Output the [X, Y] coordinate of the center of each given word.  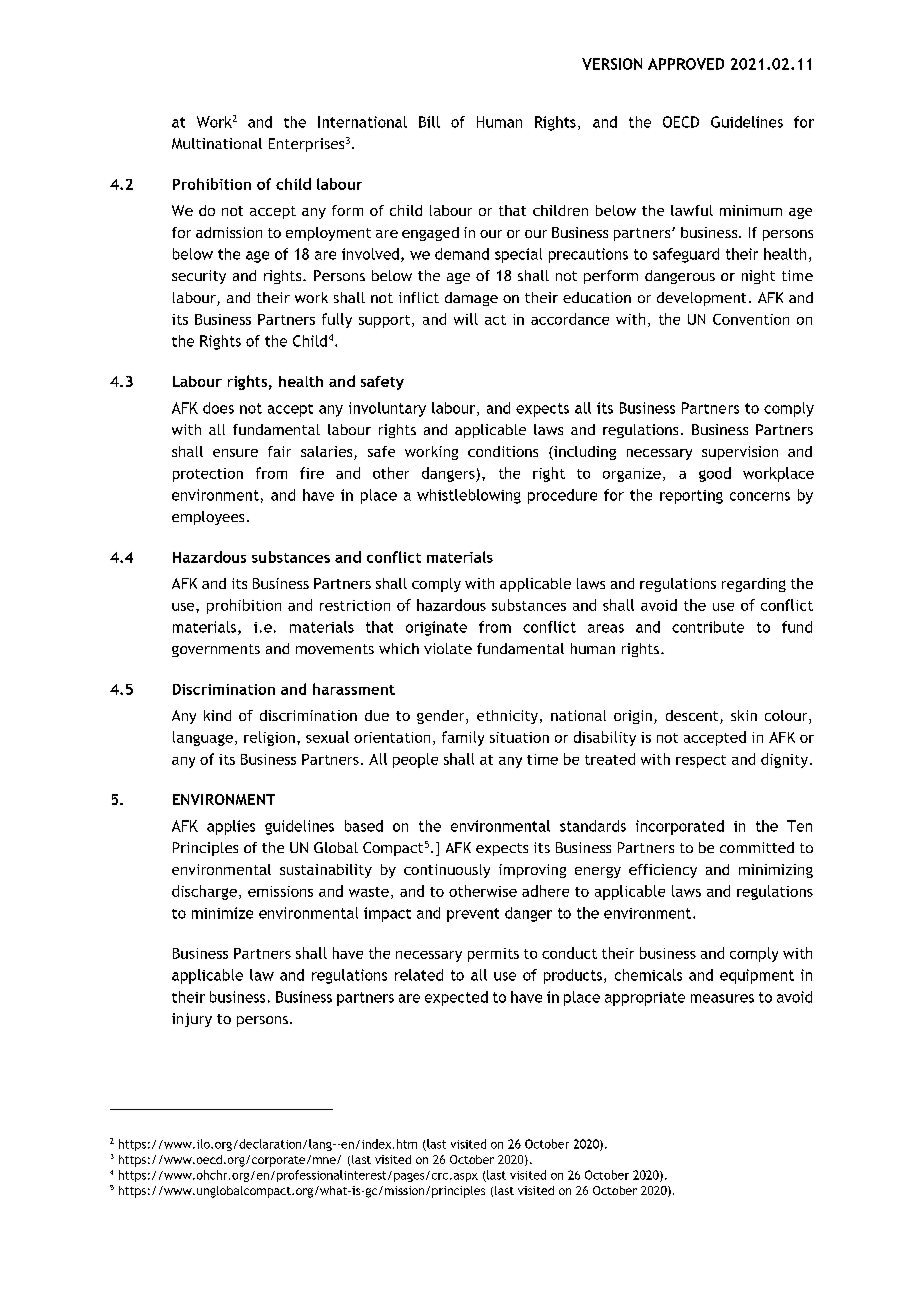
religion [269, 738]
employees [208, 518]
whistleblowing [469, 496]
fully [337, 320]
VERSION [612, 64]
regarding [754, 585]
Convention [751, 319]
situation [519, 737]
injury [192, 1020]
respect [701, 761]
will [466, 319]
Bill [429, 122]
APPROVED [686, 64]
